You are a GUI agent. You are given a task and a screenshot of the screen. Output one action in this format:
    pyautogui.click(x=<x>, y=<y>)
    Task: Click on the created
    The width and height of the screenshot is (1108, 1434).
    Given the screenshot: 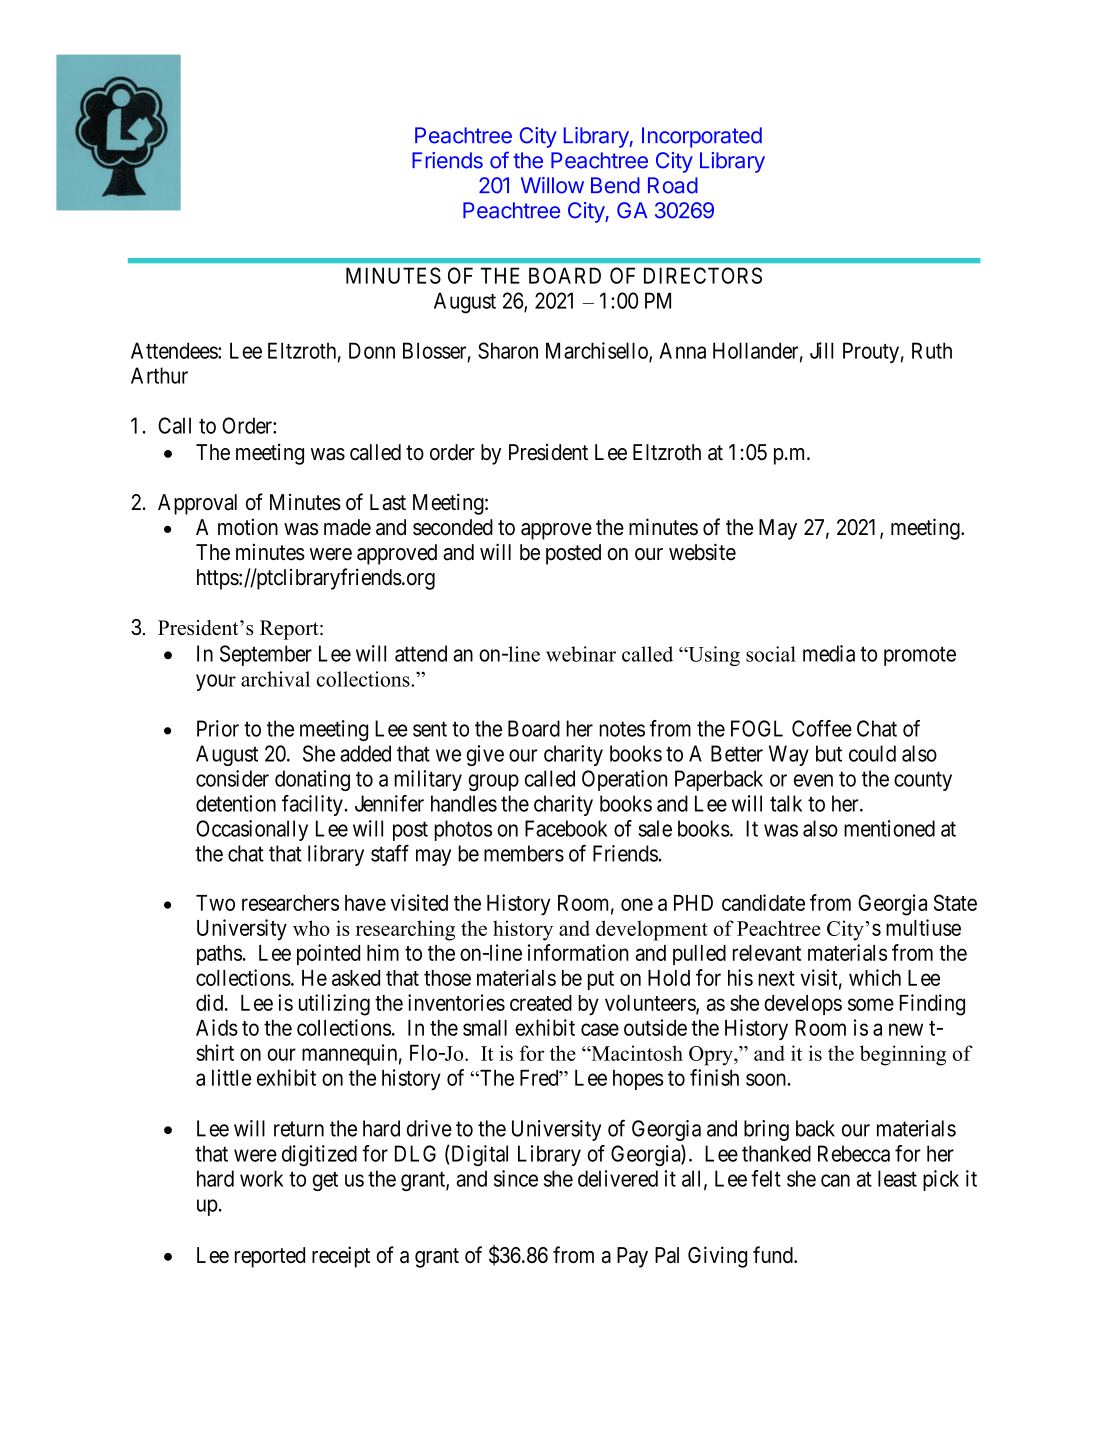 What is the action you would take?
    pyautogui.click(x=541, y=1003)
